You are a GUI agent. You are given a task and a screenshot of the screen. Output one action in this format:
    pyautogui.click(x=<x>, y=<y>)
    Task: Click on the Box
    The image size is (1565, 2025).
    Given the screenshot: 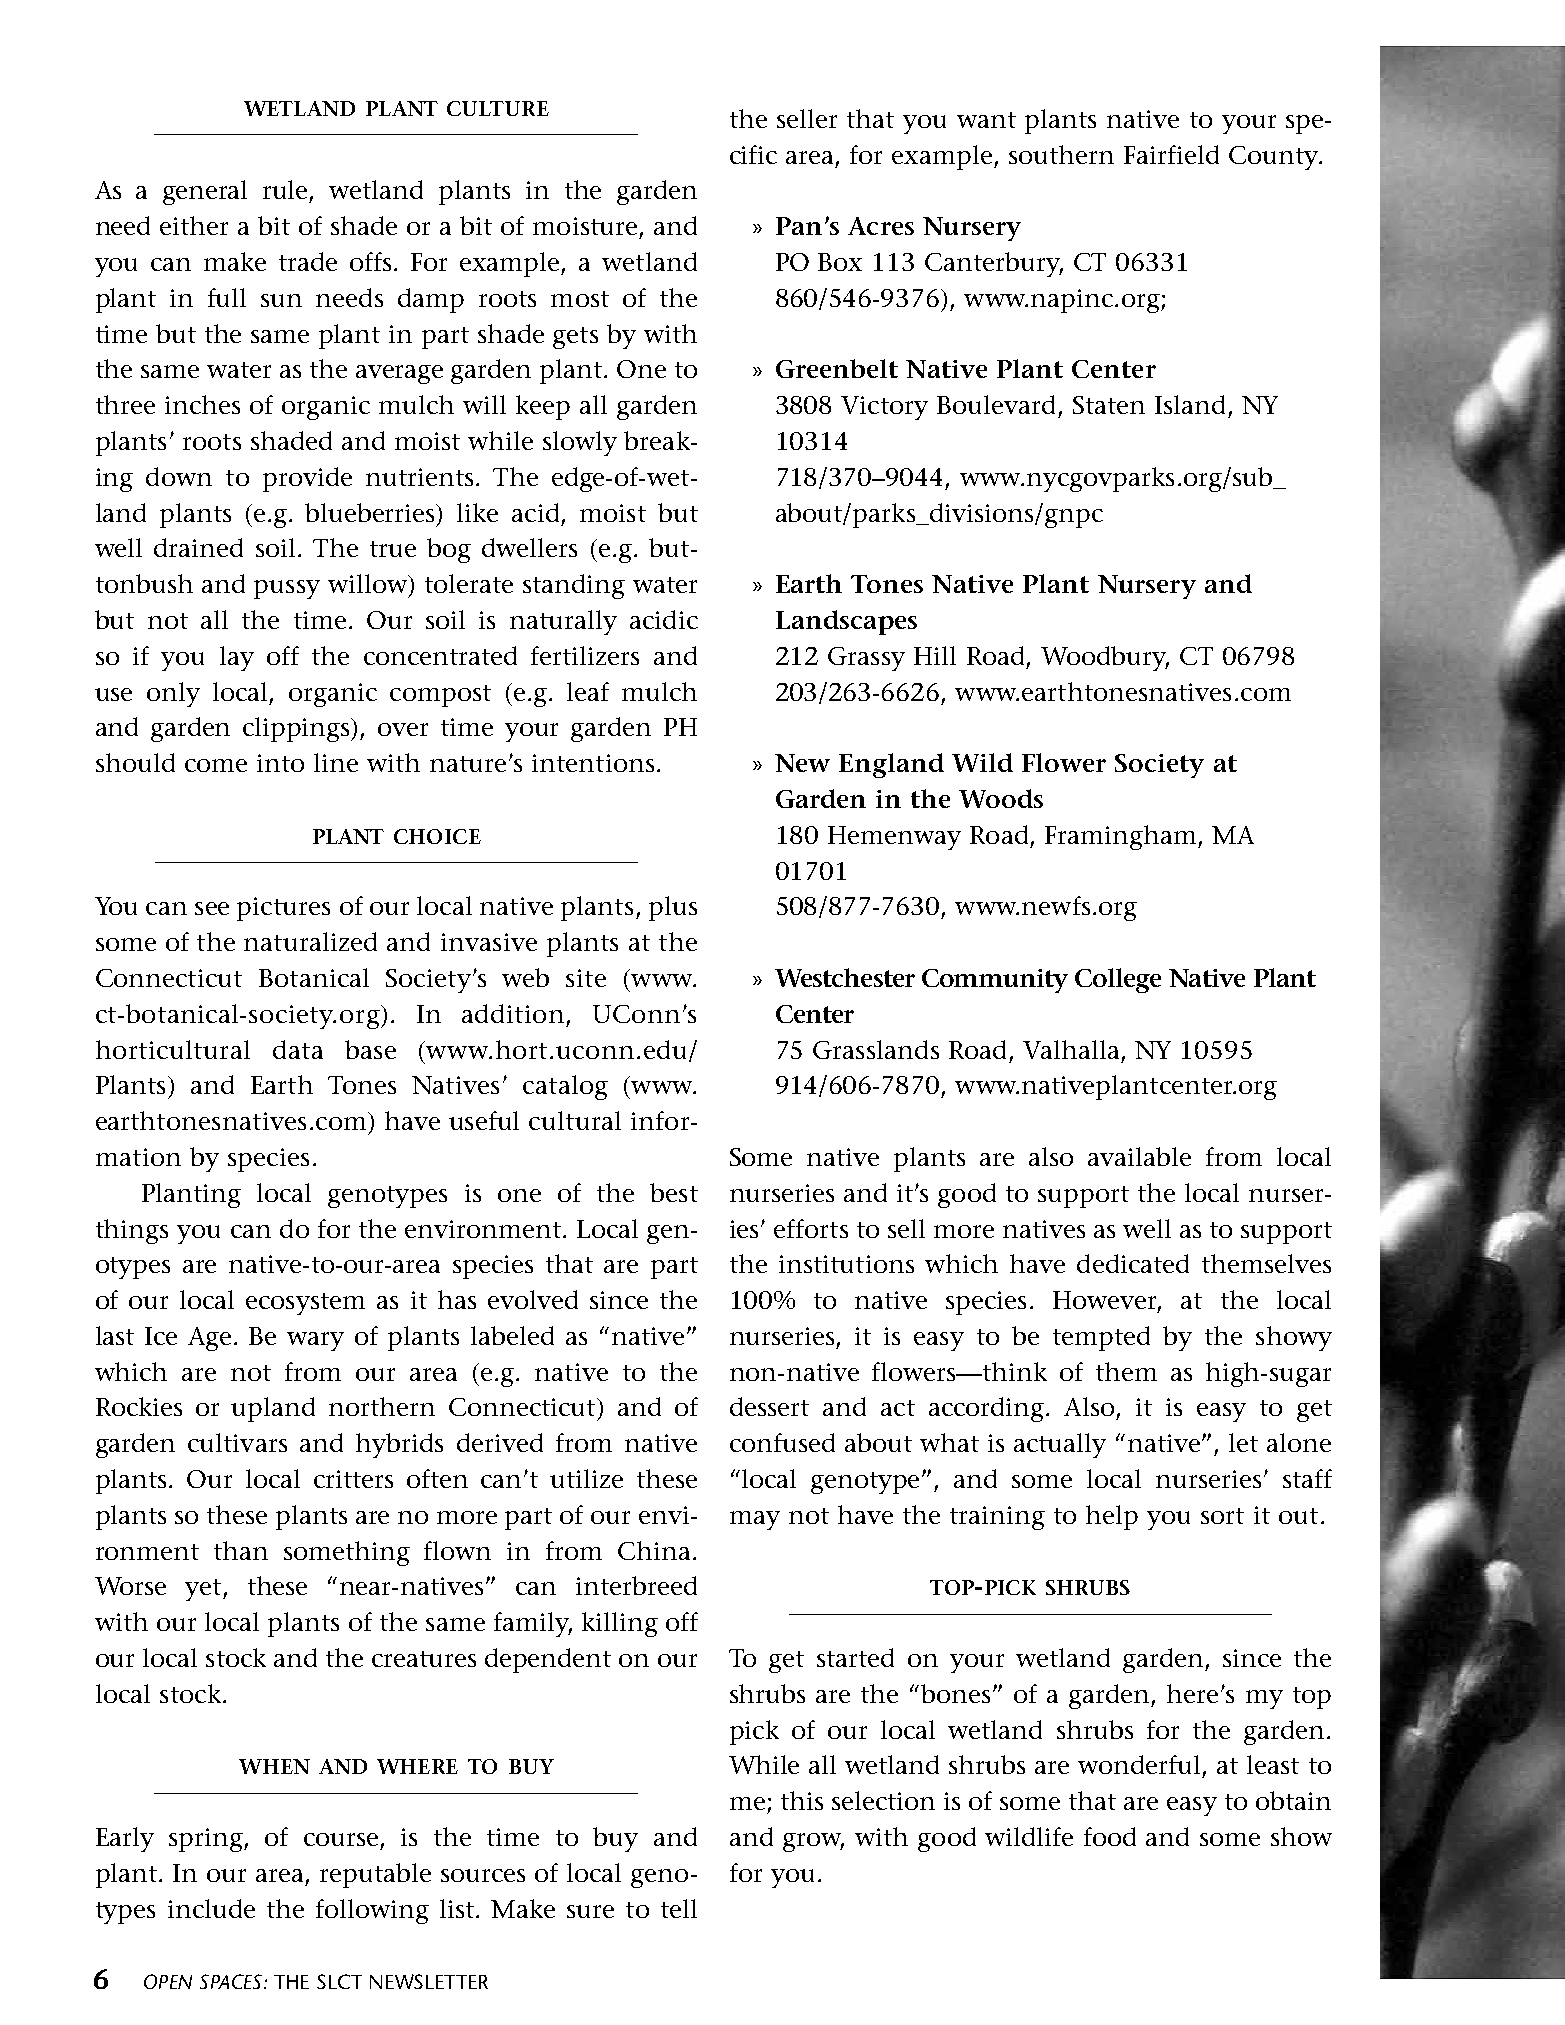 What is the action you would take?
    pyautogui.click(x=840, y=262)
